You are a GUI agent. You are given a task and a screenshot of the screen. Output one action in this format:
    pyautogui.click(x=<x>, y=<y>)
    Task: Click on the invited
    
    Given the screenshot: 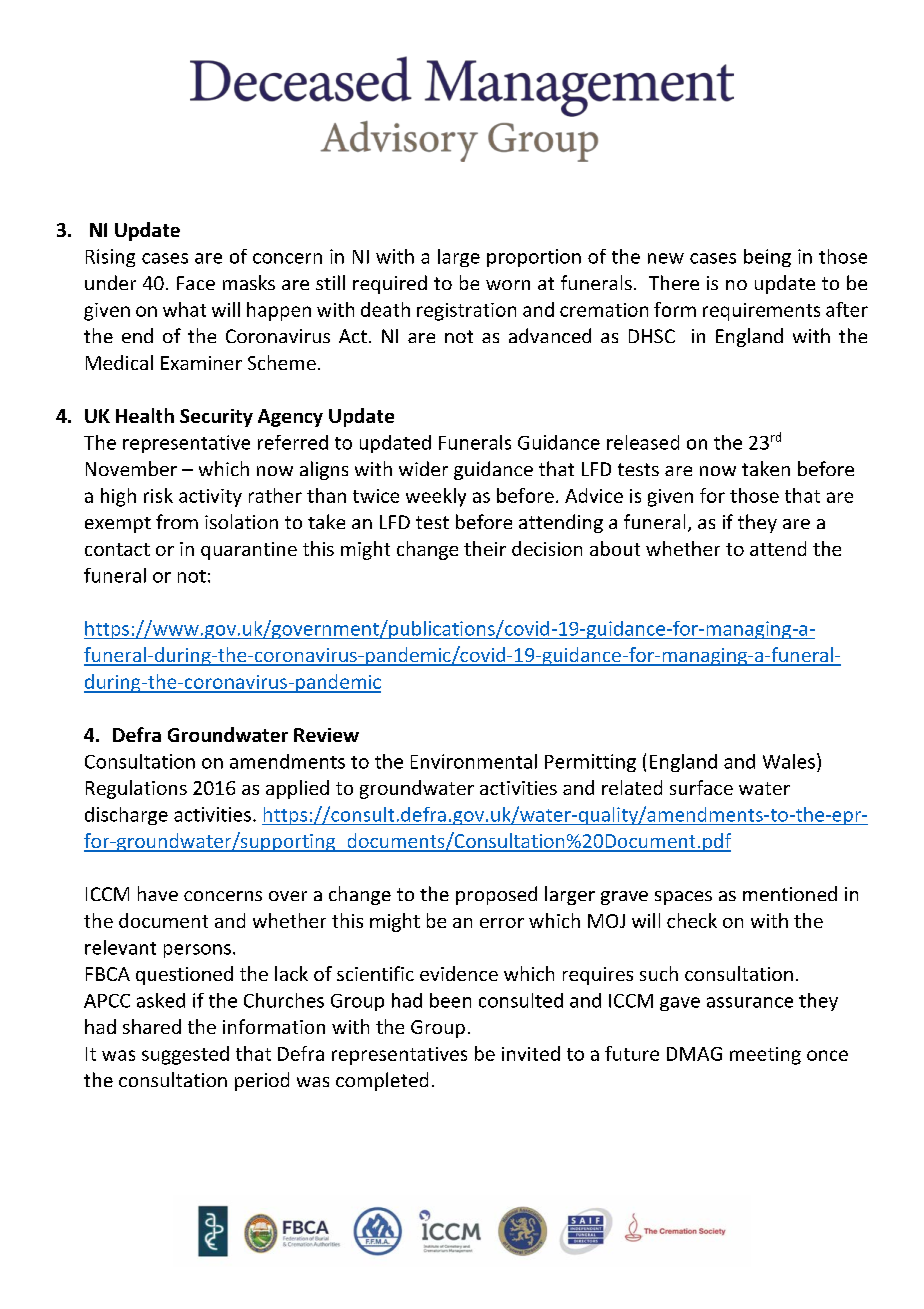 What is the action you would take?
    pyautogui.click(x=531, y=1053)
